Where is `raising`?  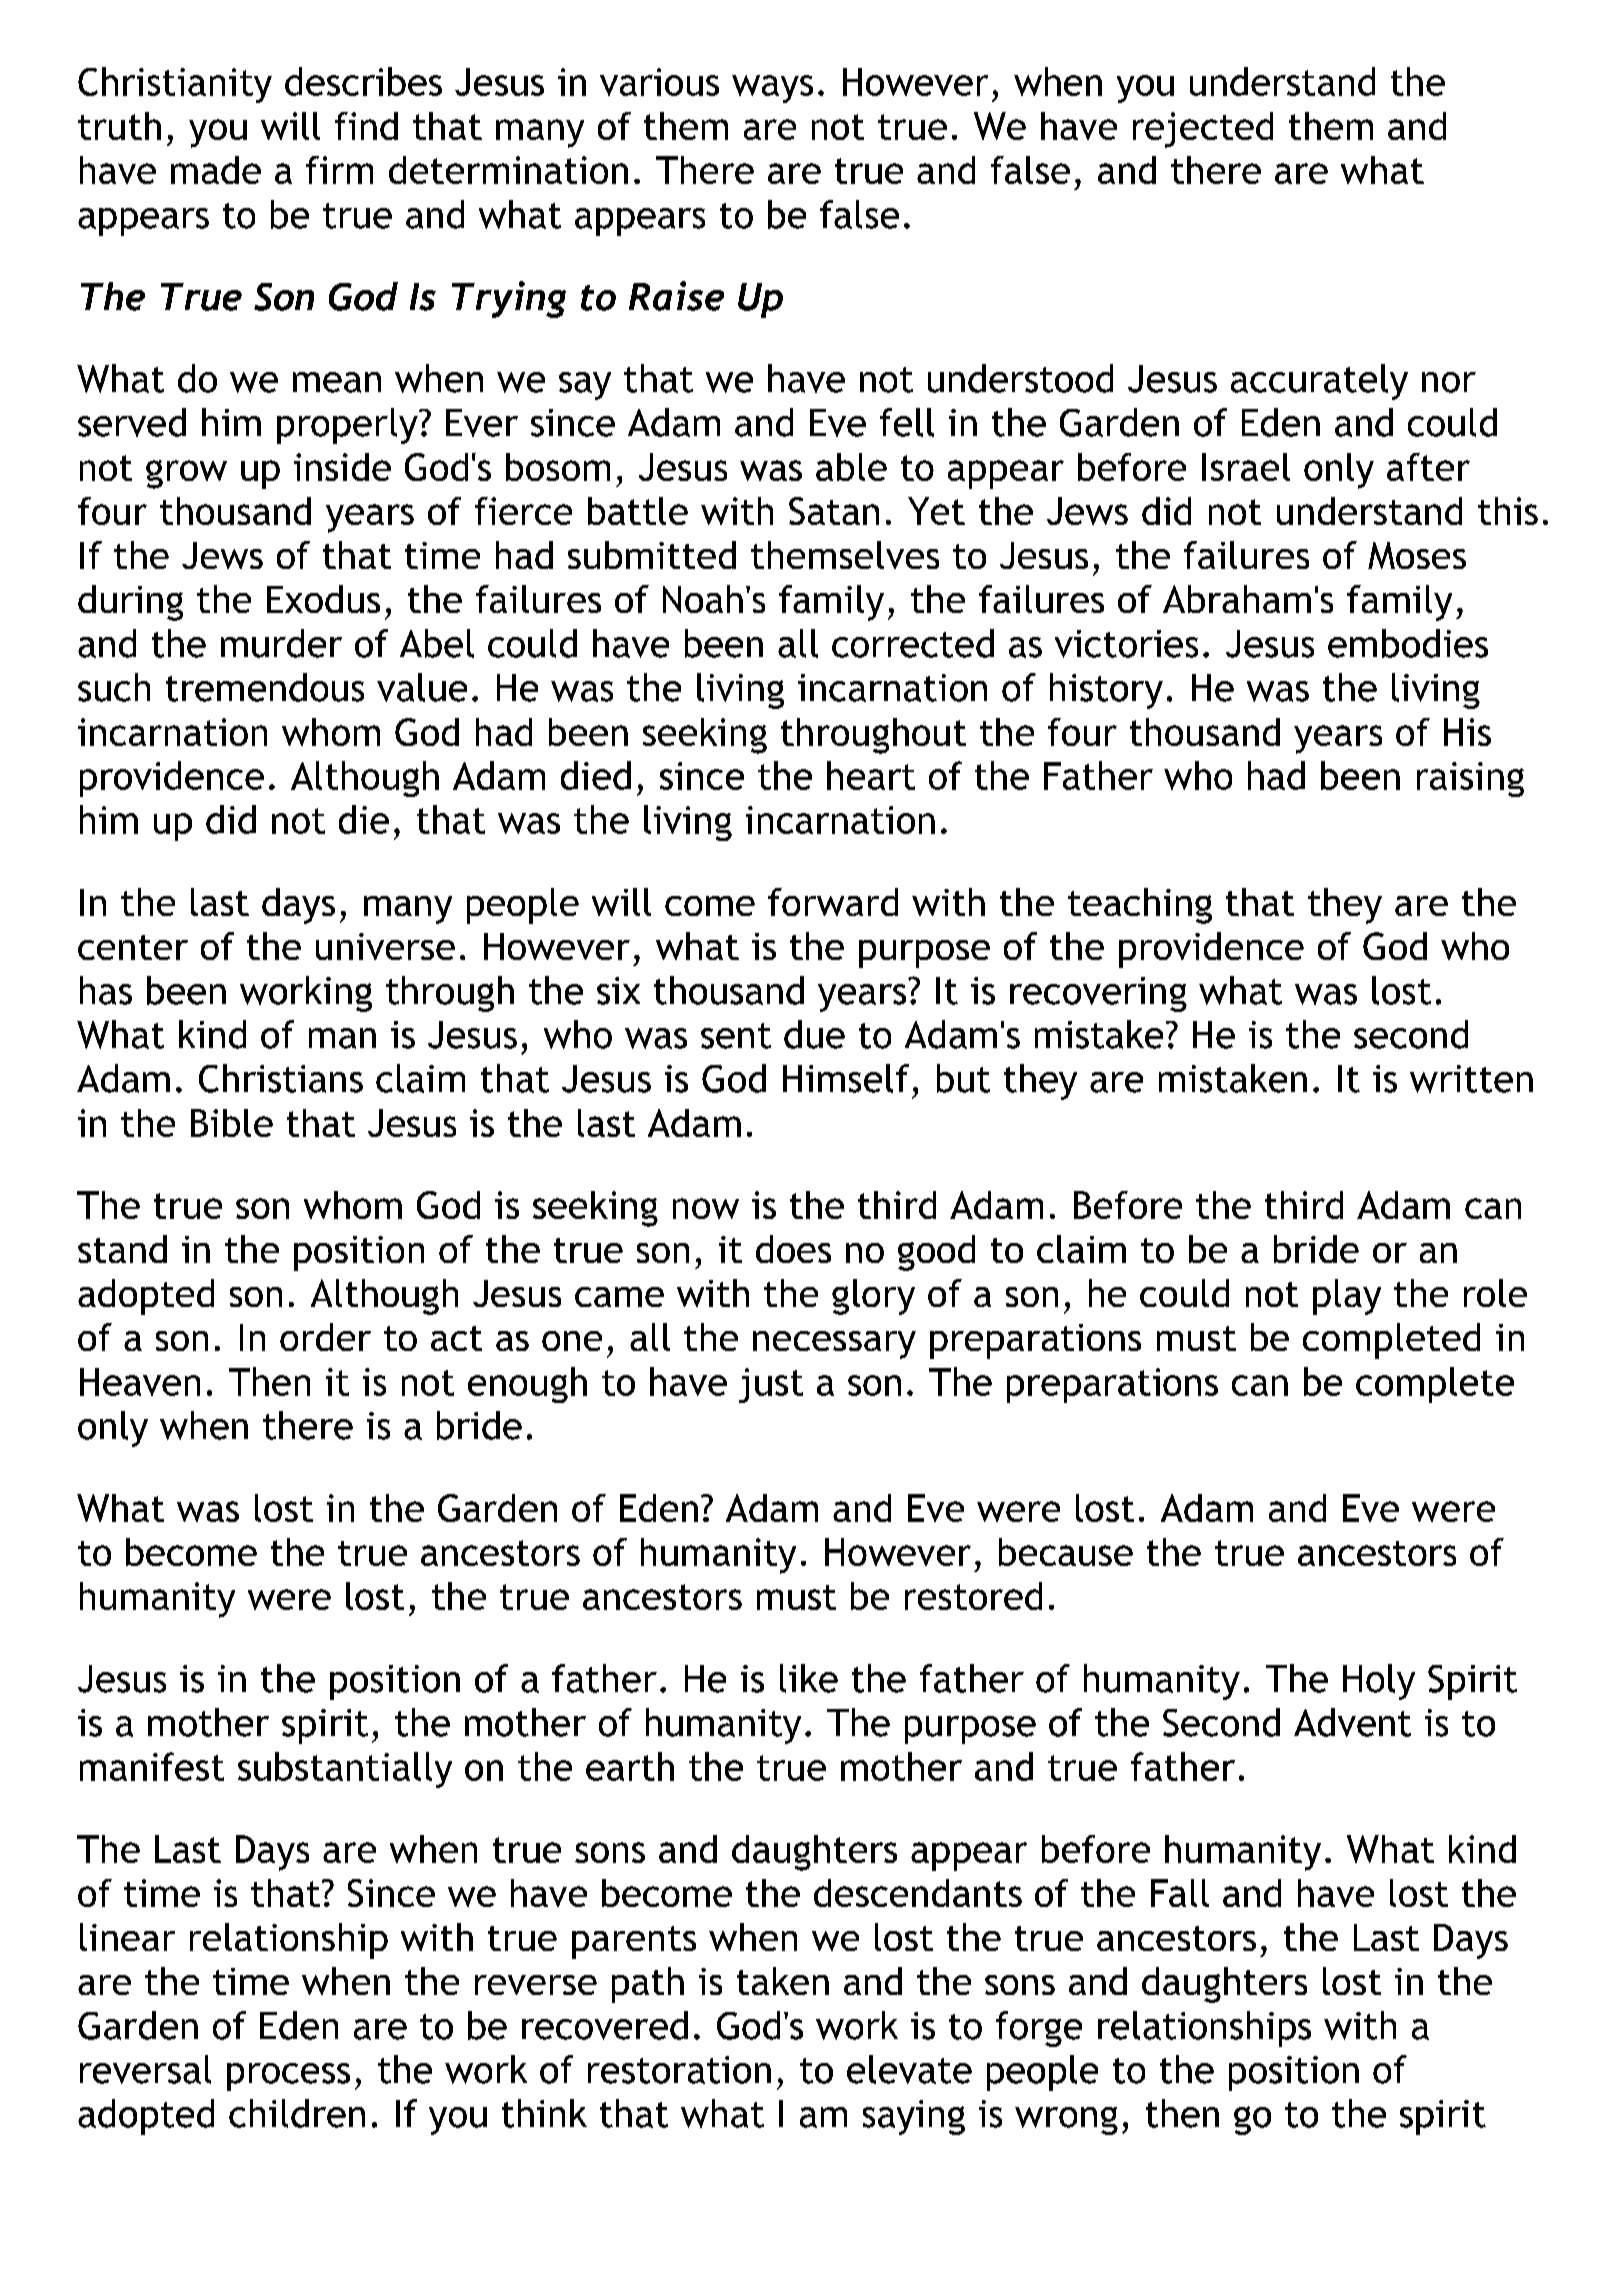
raising is located at coordinates (1470, 779).
